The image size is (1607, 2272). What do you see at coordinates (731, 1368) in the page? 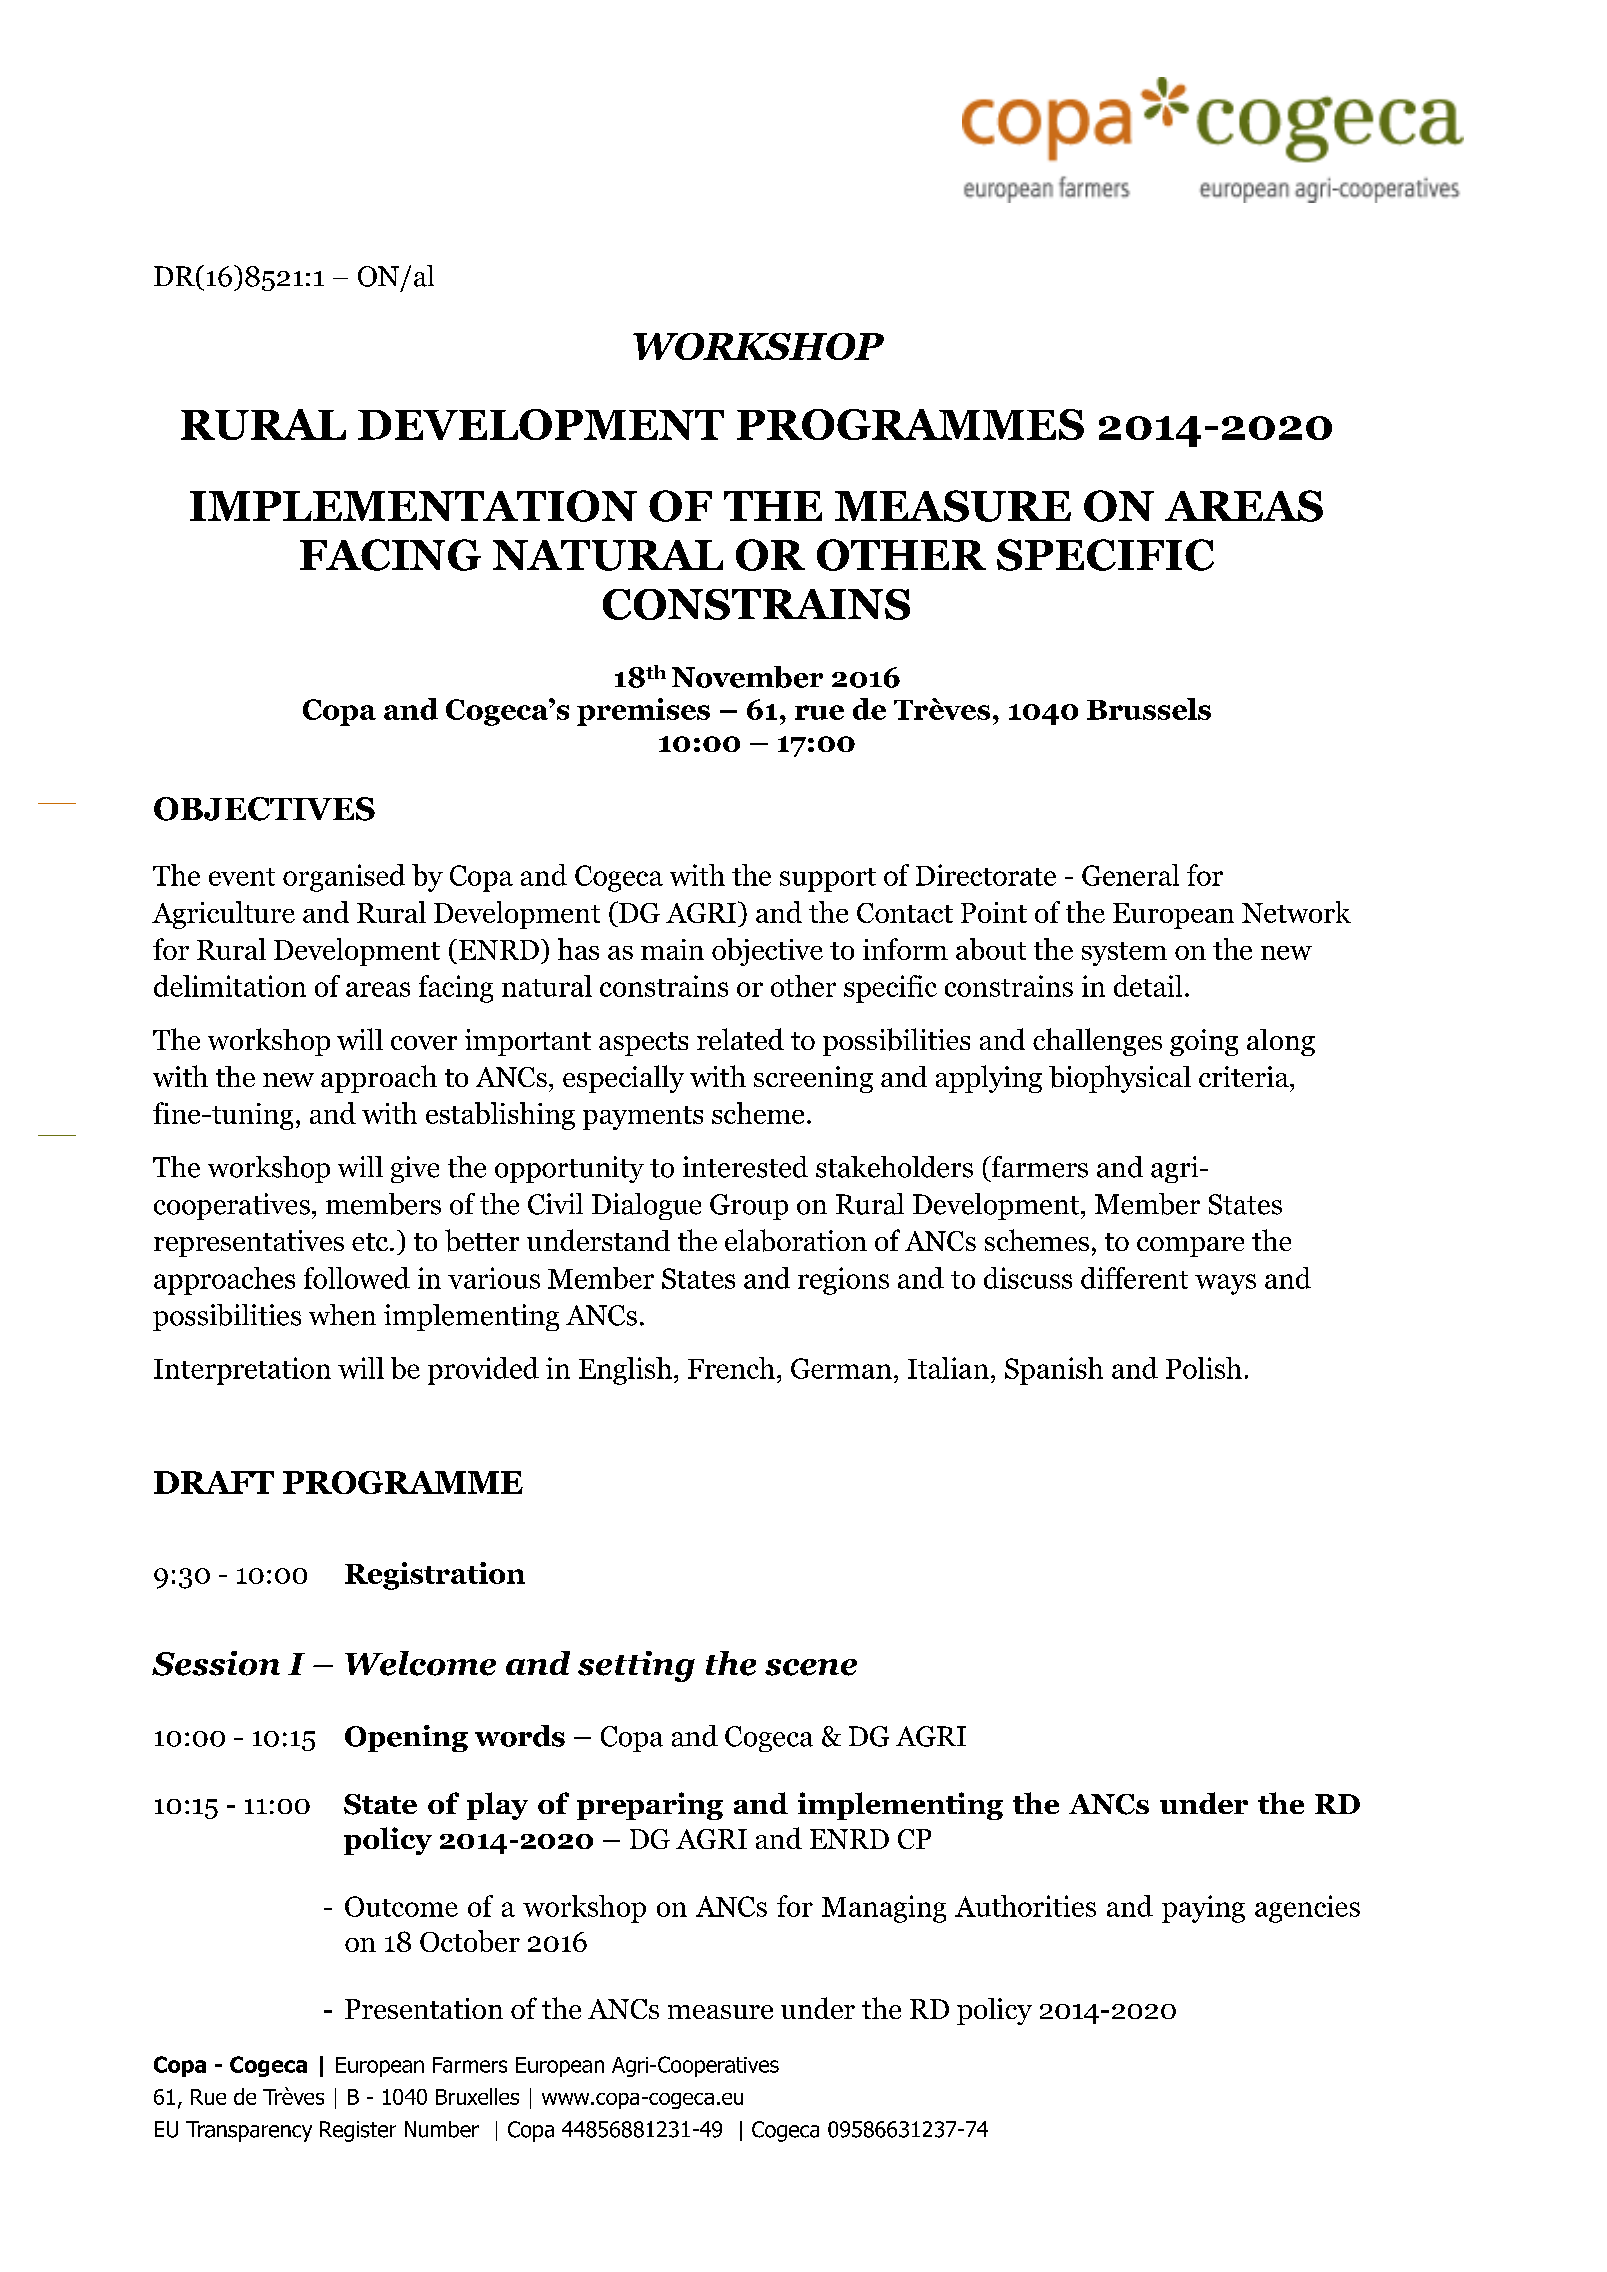
I see `French` at bounding box center [731, 1368].
